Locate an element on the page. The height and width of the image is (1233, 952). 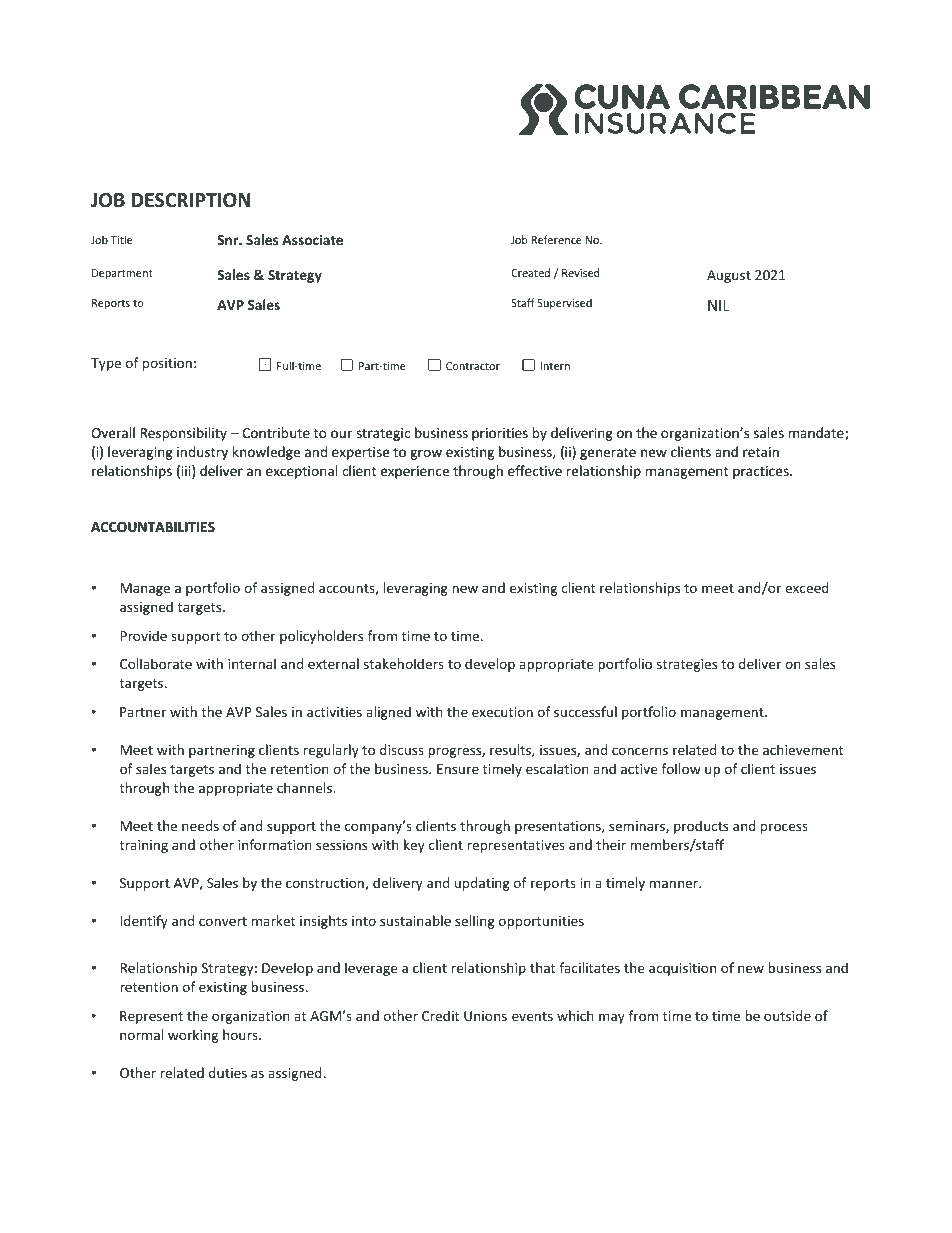
Reference is located at coordinates (556, 239).
